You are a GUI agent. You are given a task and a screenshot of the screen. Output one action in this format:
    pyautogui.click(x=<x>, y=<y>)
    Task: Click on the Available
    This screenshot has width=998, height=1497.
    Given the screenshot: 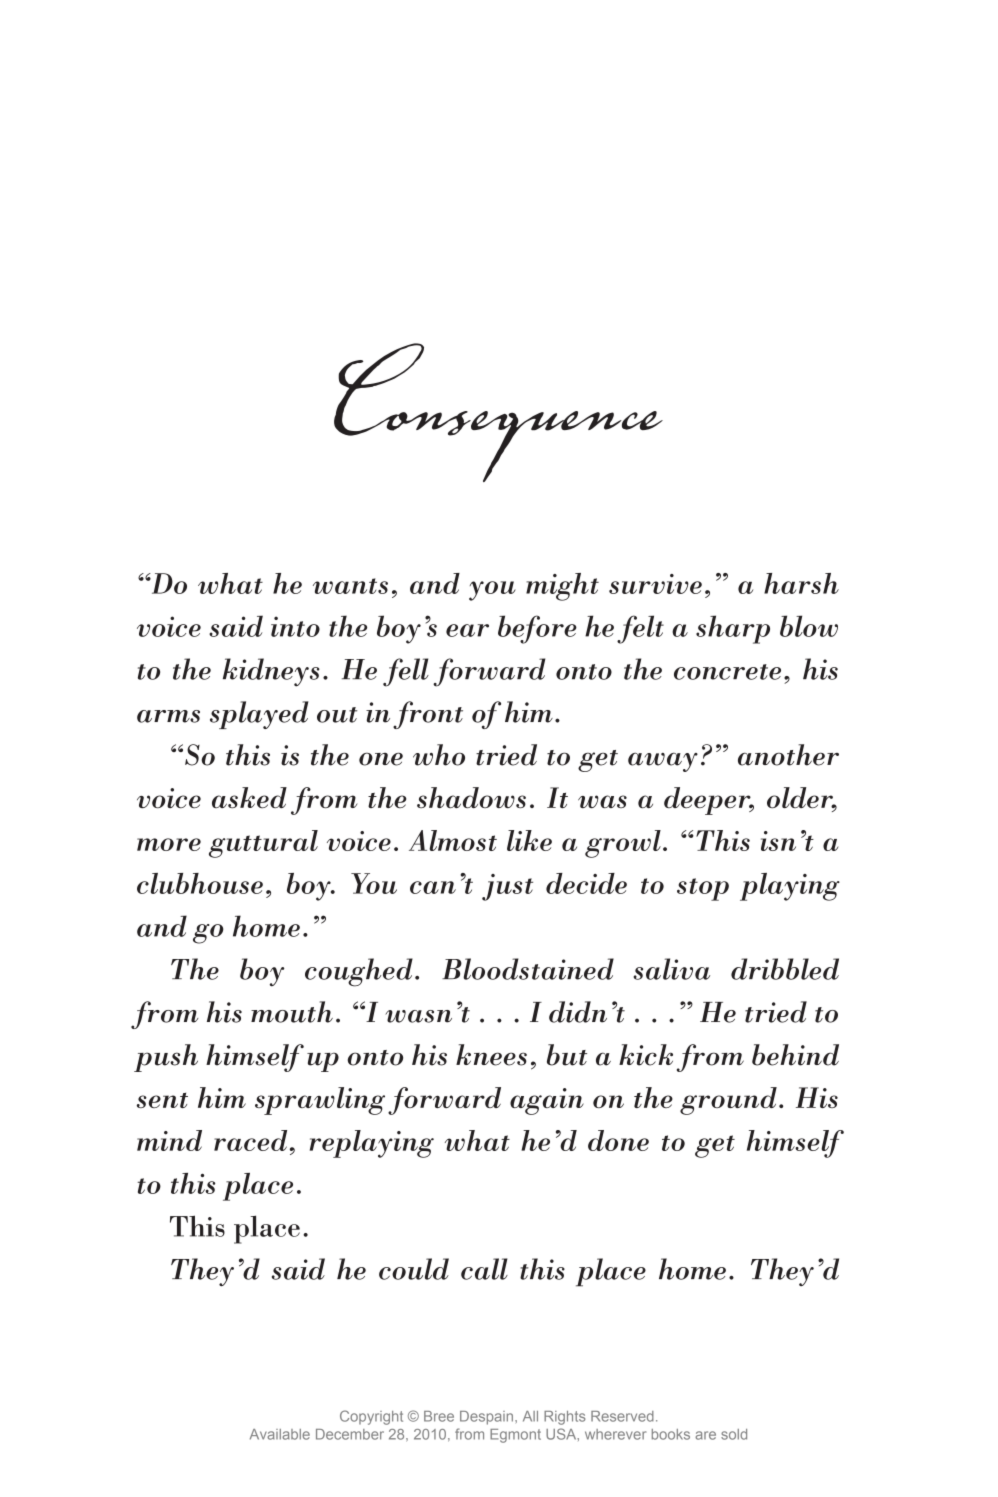 What is the action you would take?
    pyautogui.click(x=280, y=1434)
